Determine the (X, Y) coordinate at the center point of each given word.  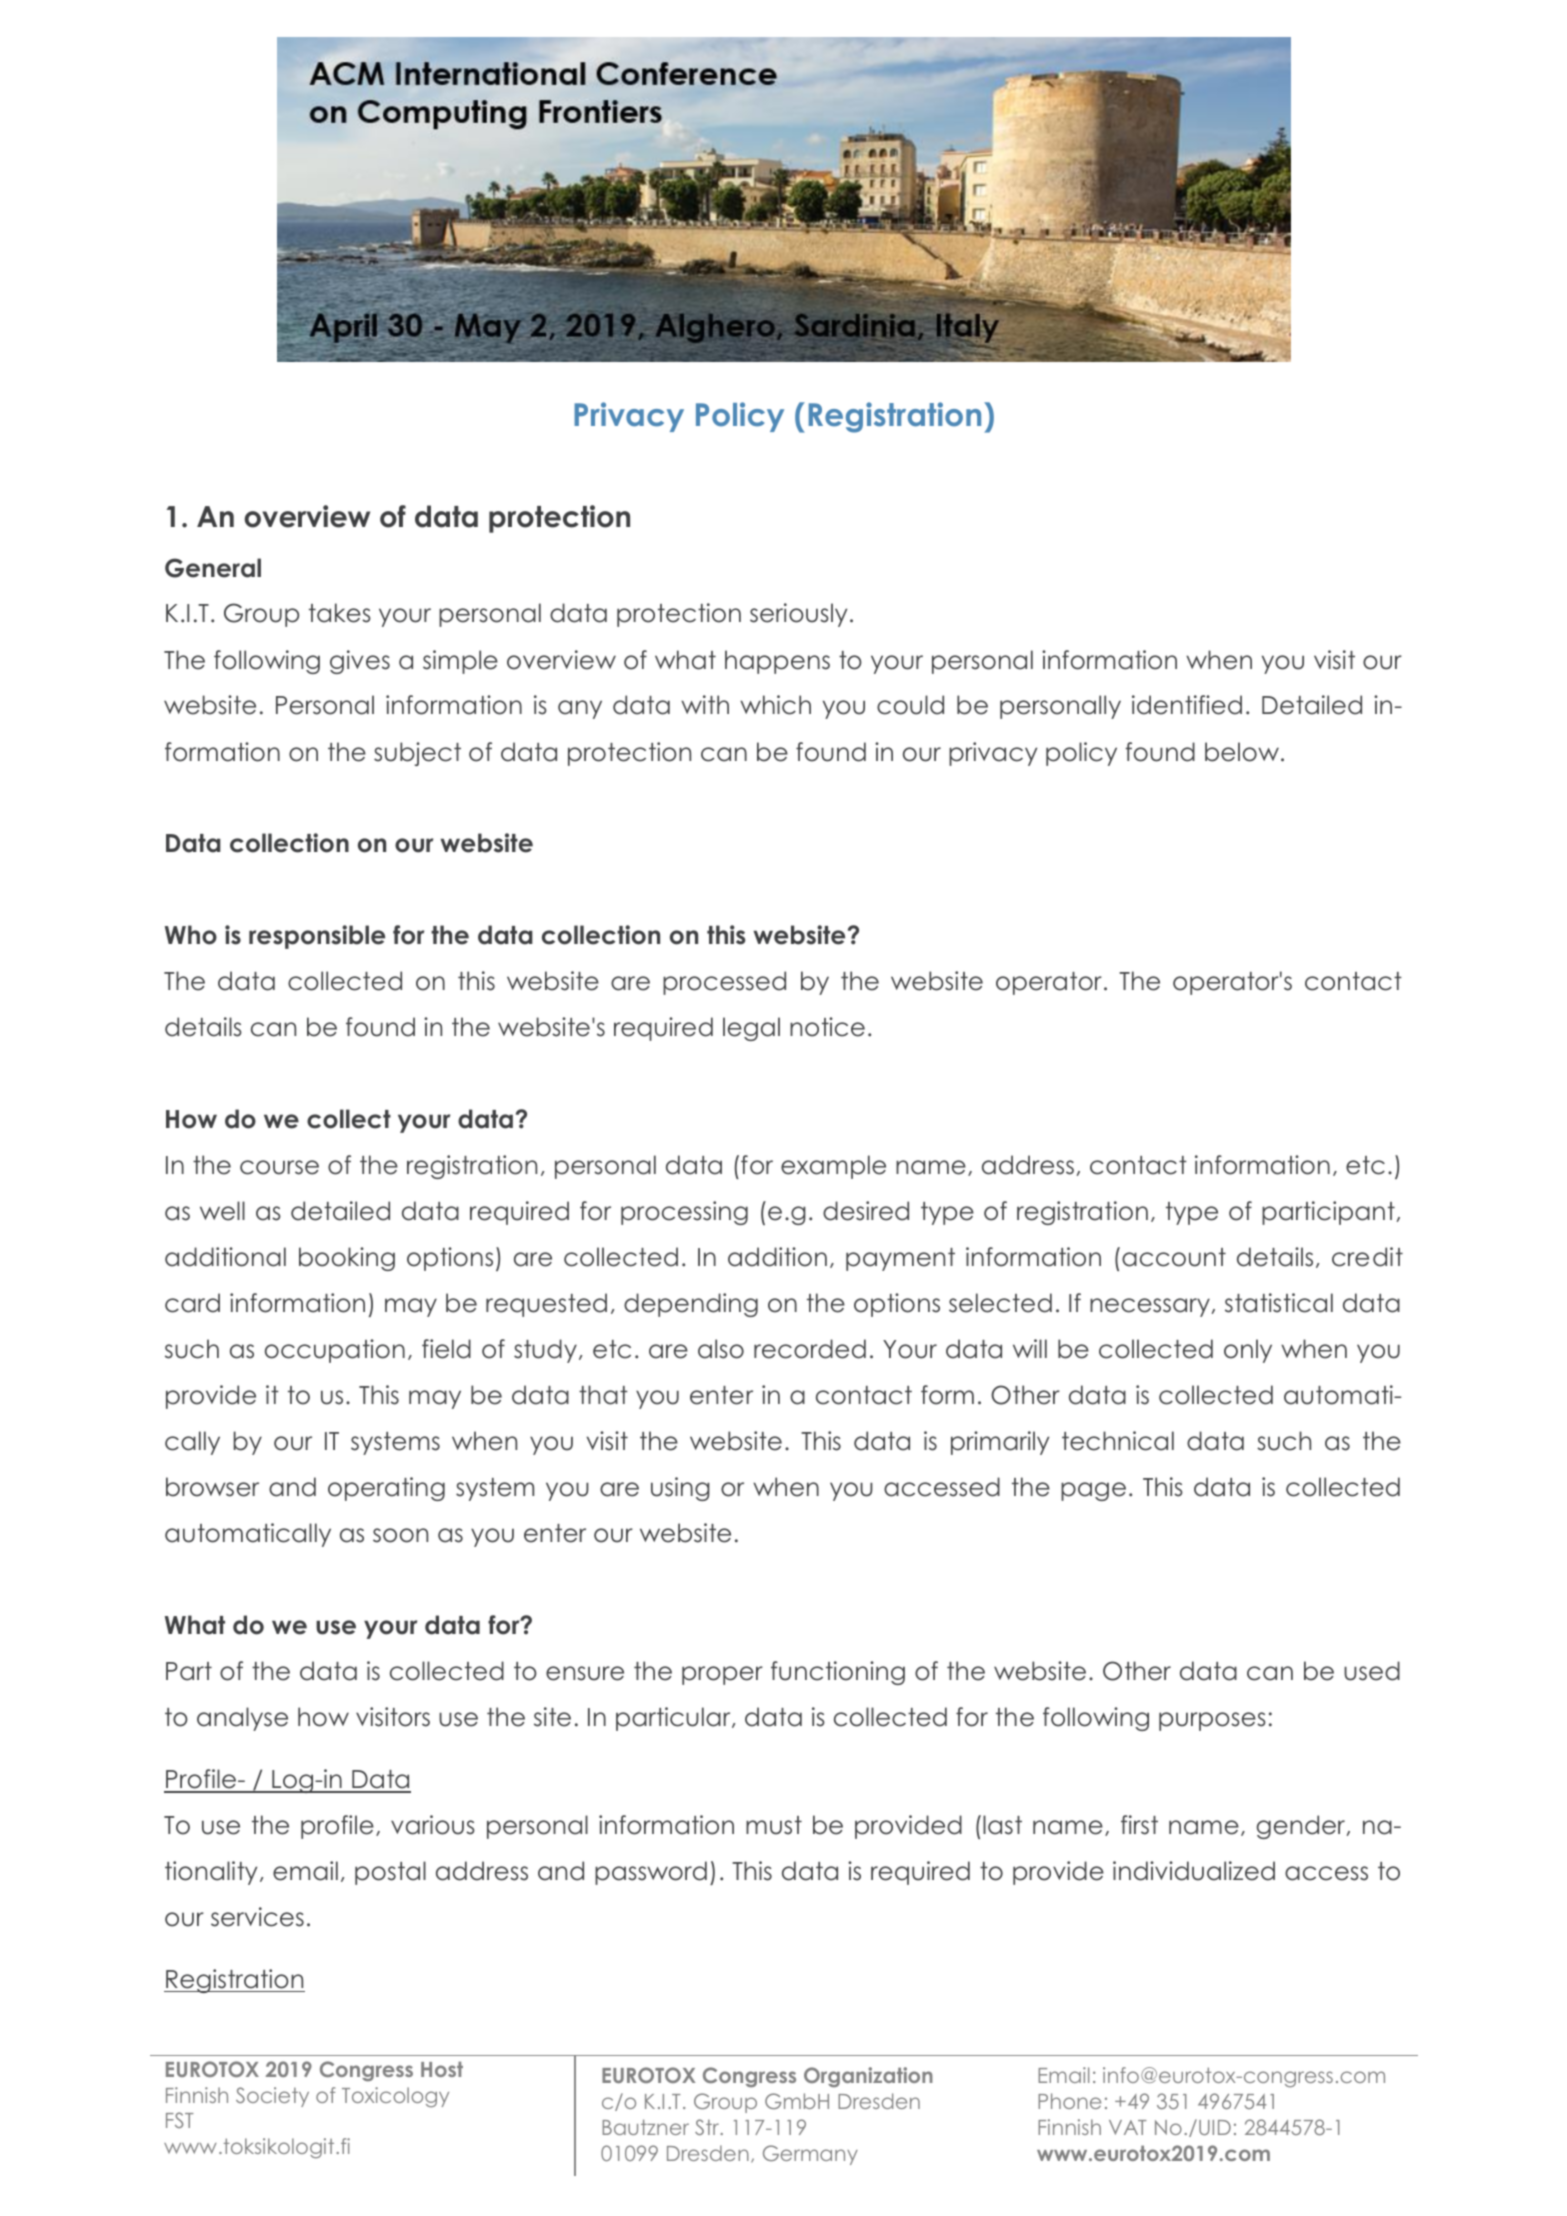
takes (340, 613)
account (1174, 1257)
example (833, 1167)
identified (1187, 705)
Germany (810, 2155)
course (279, 1167)
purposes (1212, 1721)
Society (272, 2097)
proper (722, 1675)
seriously (798, 615)
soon (400, 1535)
